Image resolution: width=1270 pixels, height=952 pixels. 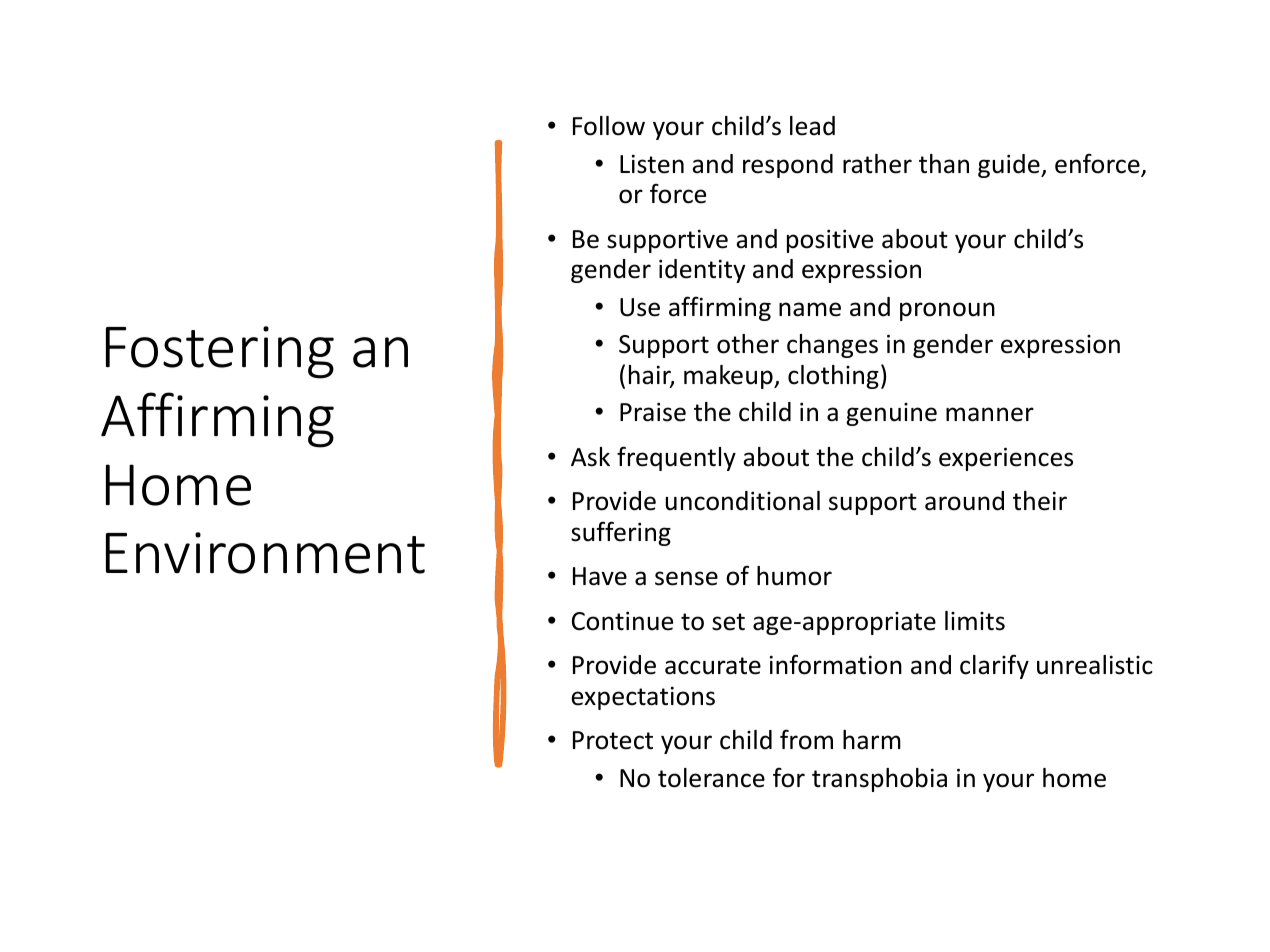 What do you see at coordinates (622, 621) in the screenshot?
I see `Continue` at bounding box center [622, 621].
